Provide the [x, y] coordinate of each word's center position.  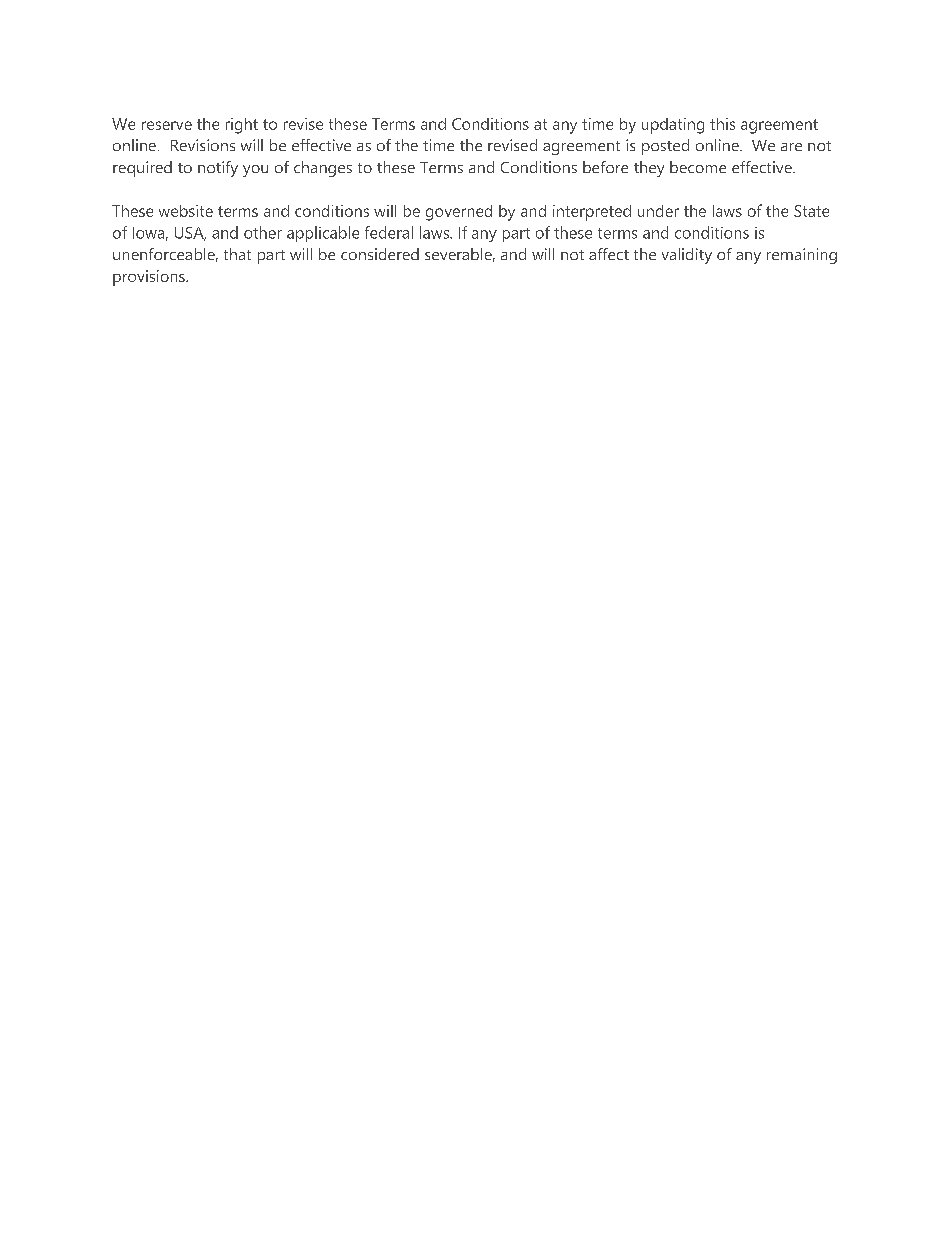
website [186, 211]
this [722, 124]
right [242, 126]
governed [459, 213]
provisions [150, 278]
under [658, 211]
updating [673, 126]
